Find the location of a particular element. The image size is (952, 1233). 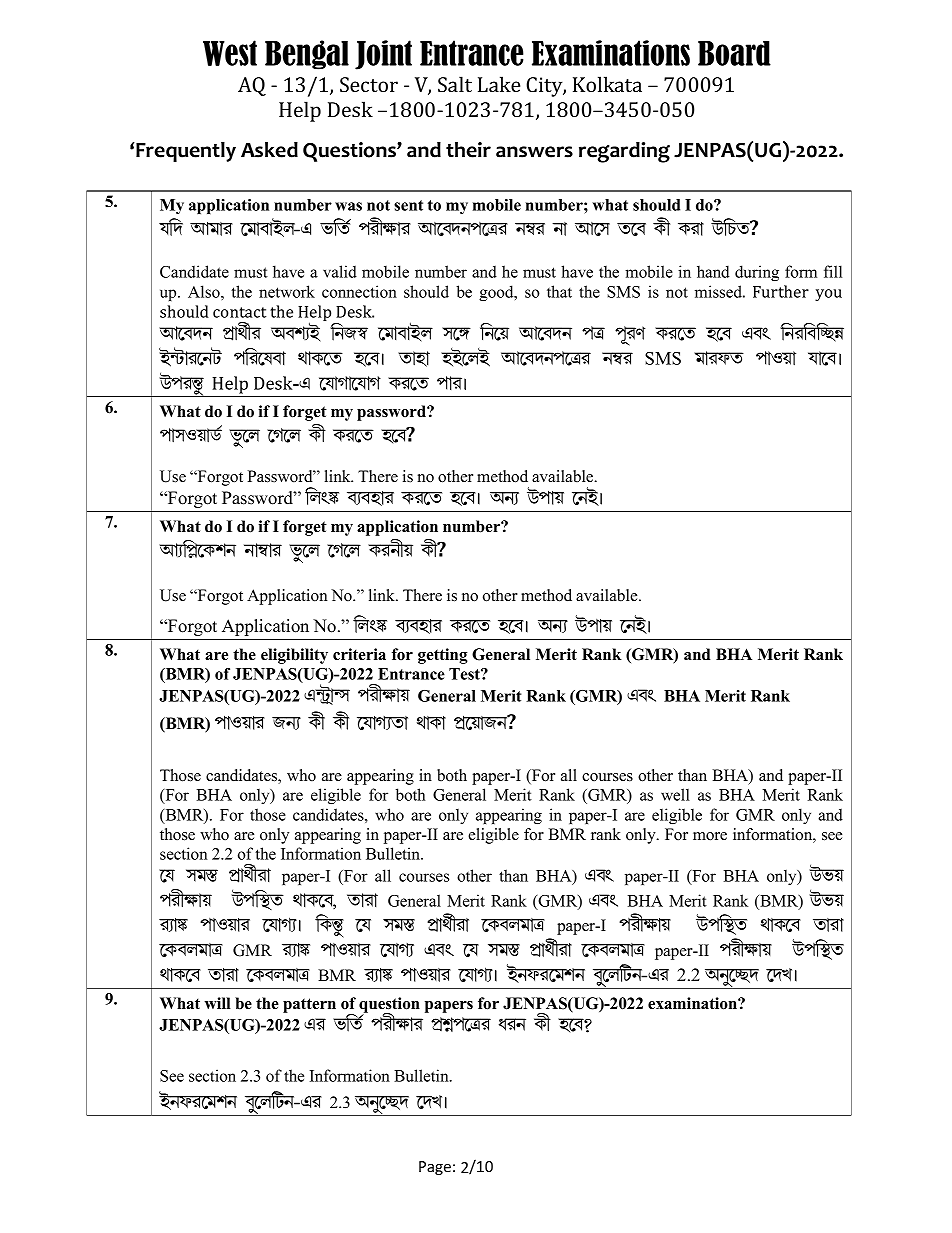

well is located at coordinates (675, 794).
